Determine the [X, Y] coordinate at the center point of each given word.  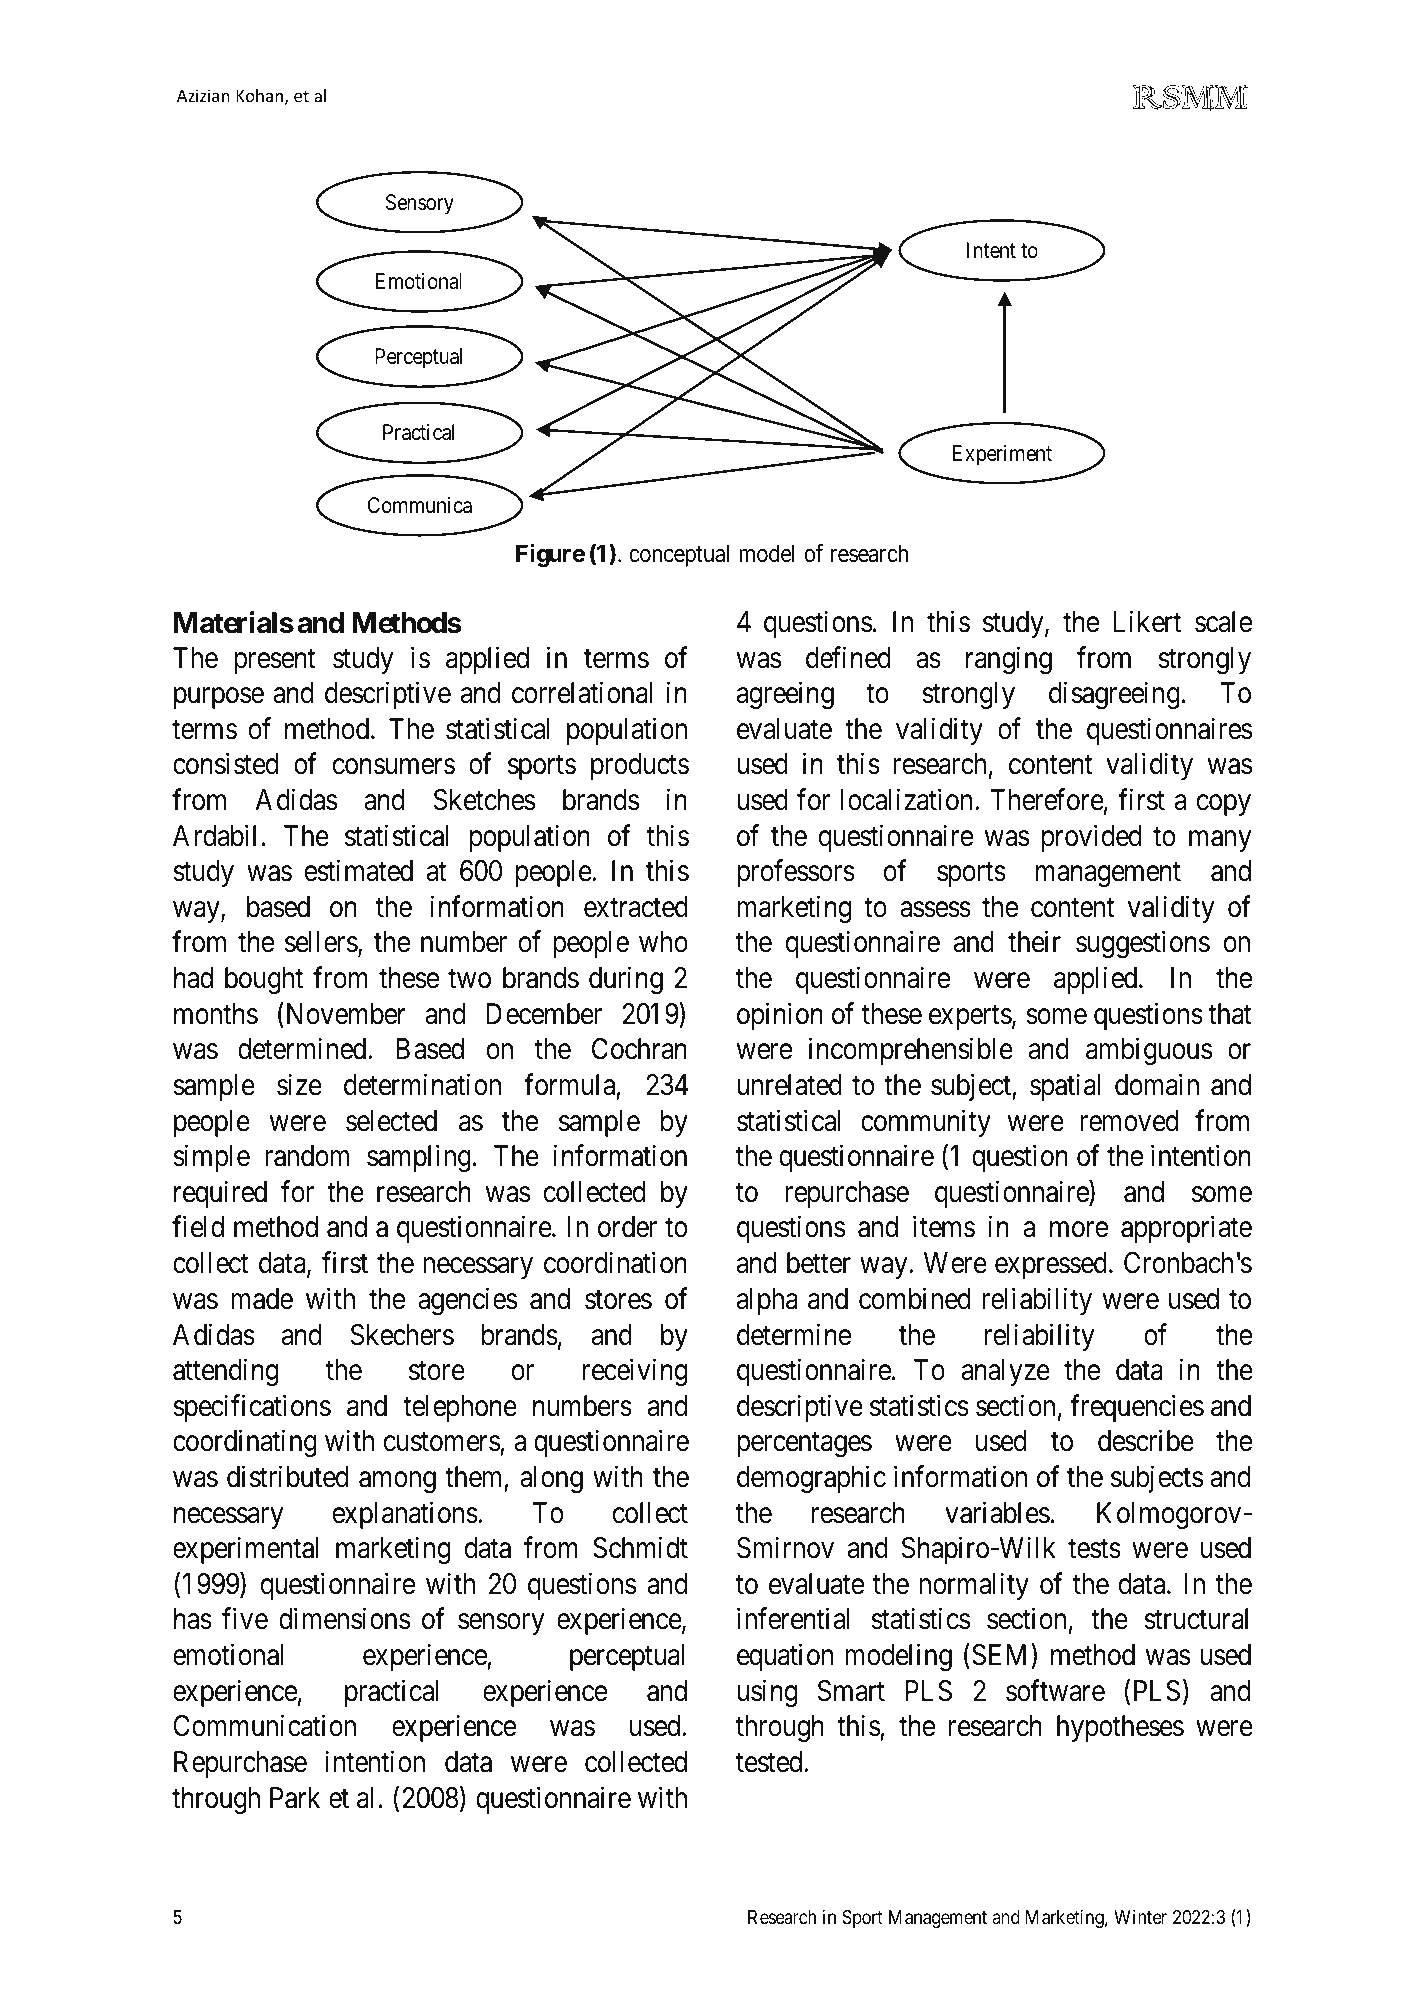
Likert [1147, 621]
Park [295, 1798]
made [262, 1299]
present [275, 661]
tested [770, 1762]
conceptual [679, 555]
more [1079, 1230]
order [627, 1227]
